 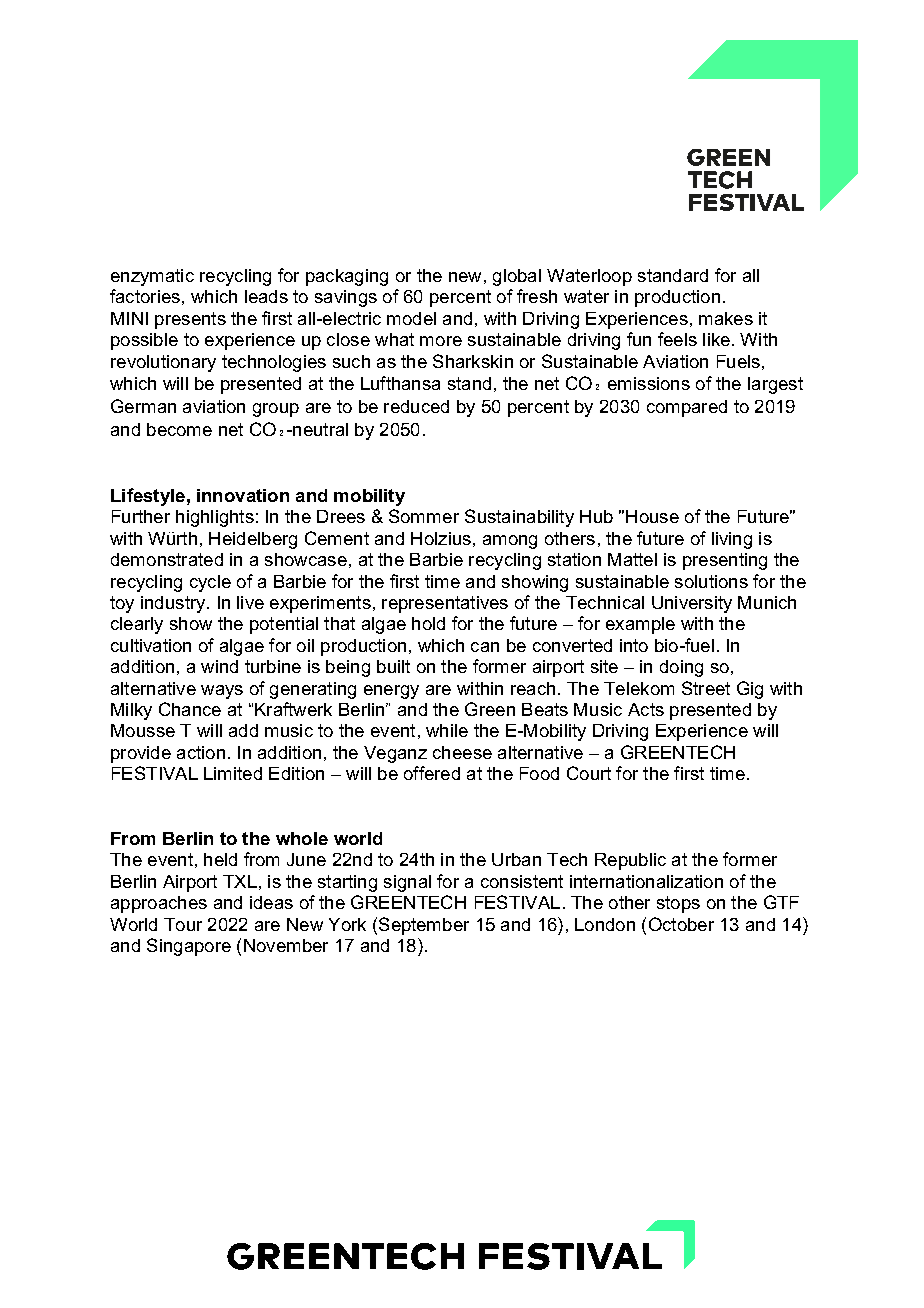 I want to click on makes, so click(x=726, y=318).
